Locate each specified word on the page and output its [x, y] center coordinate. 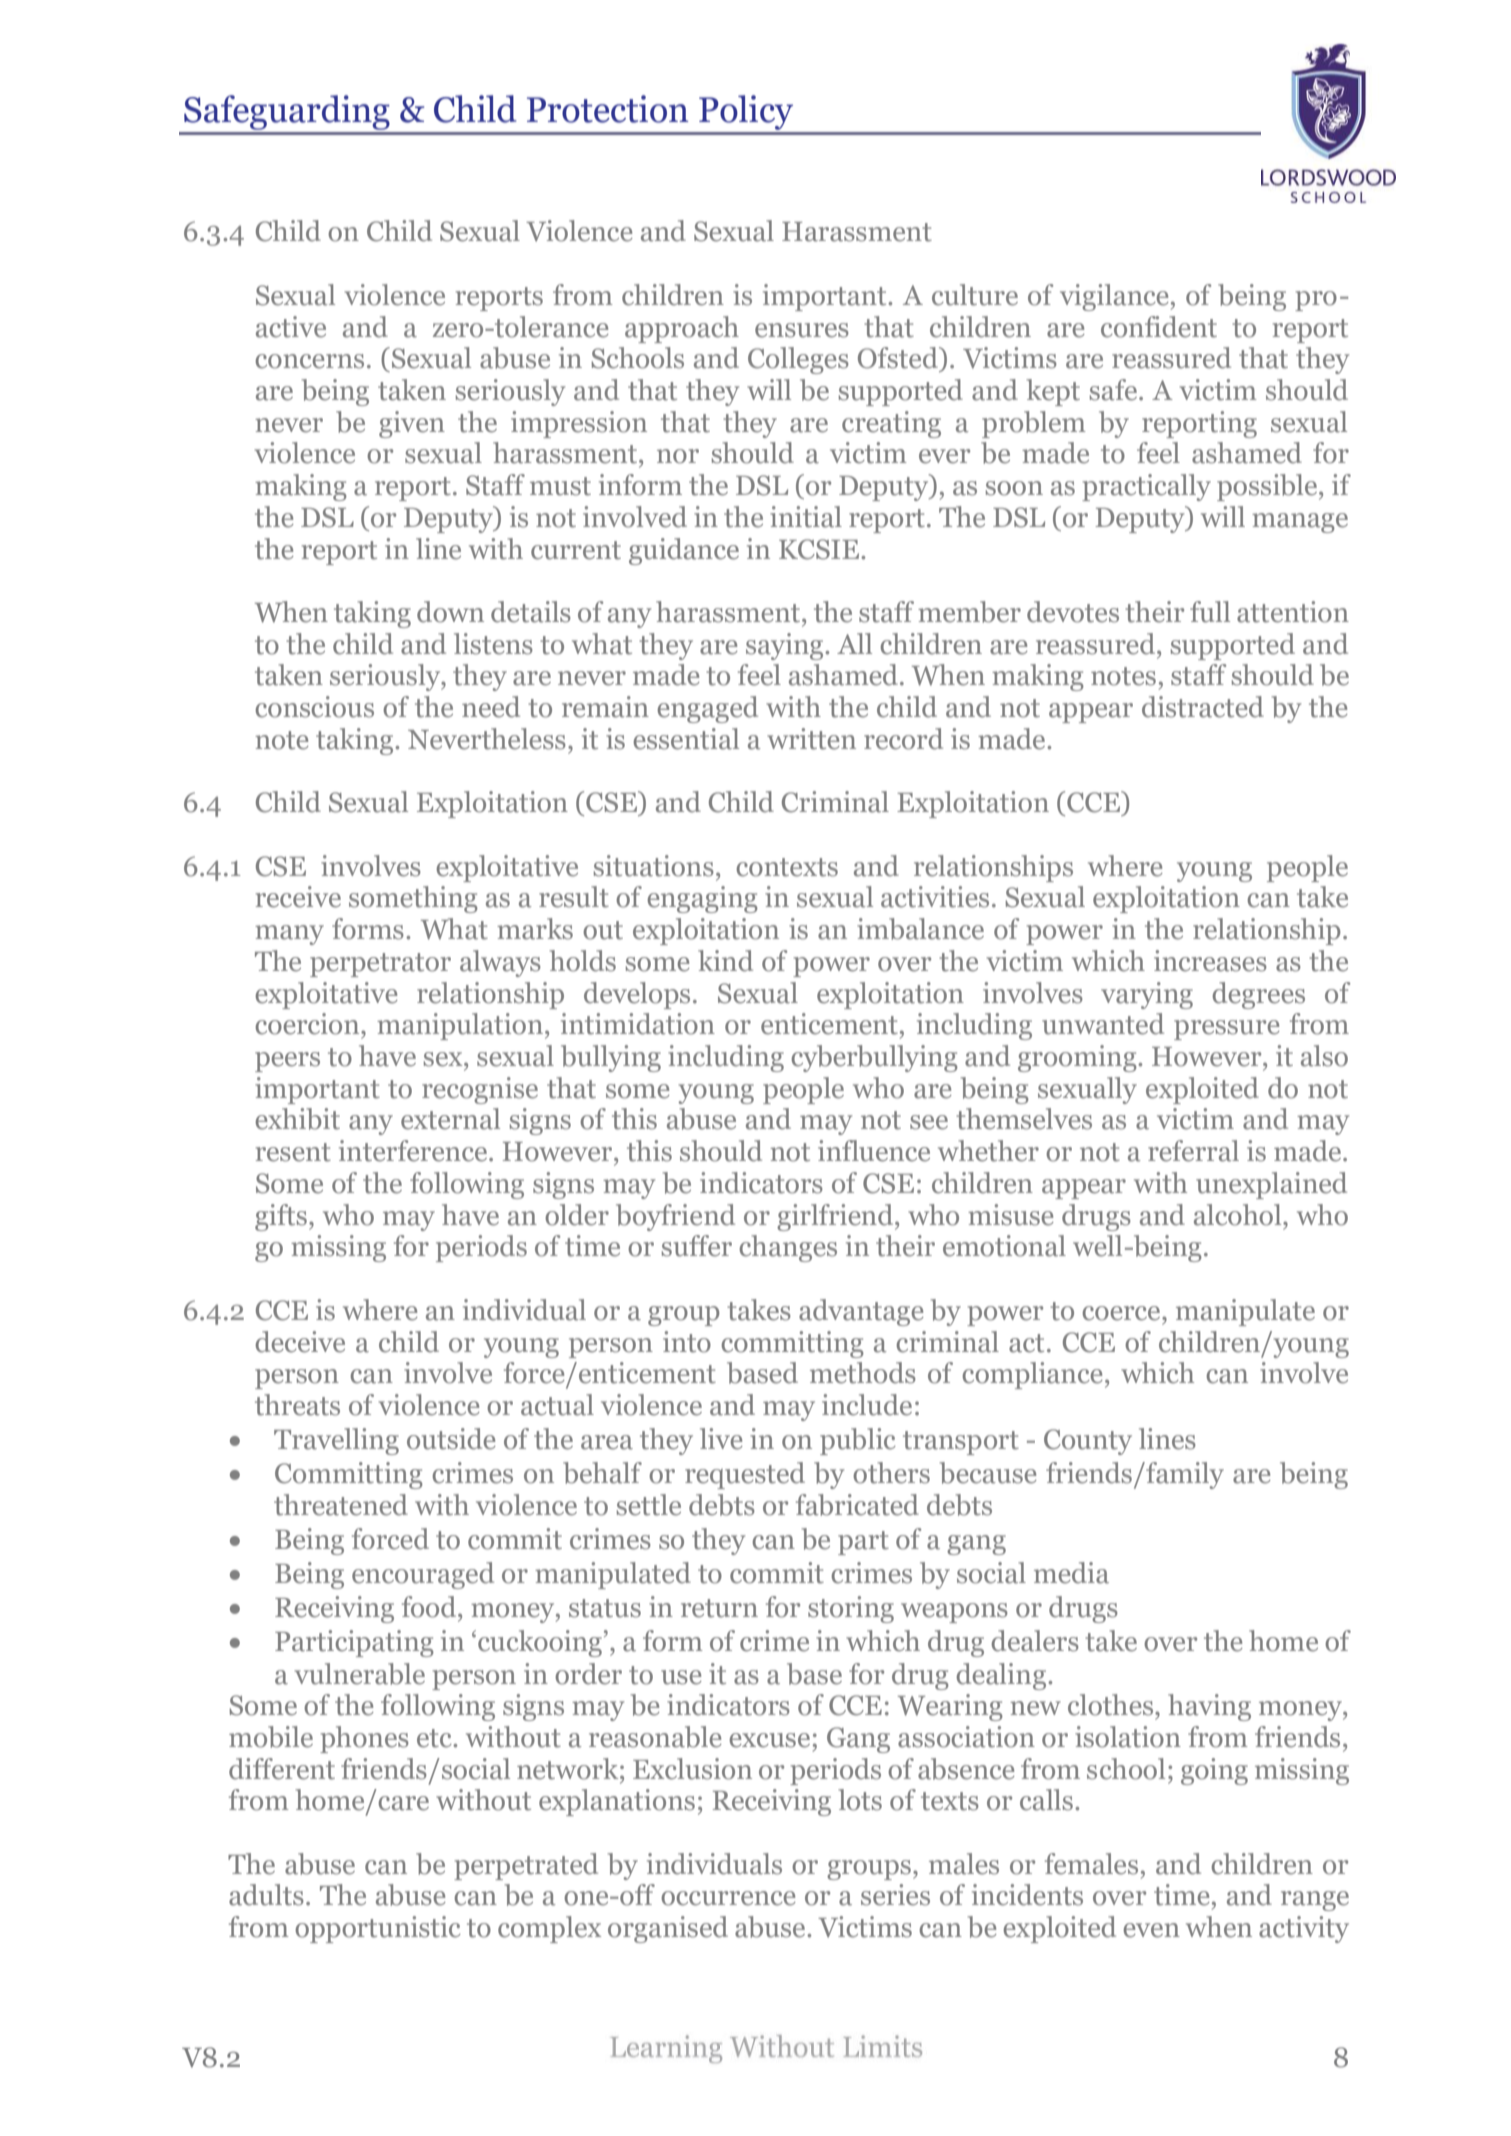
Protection [608, 109]
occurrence [728, 1898]
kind [725, 961]
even [1151, 1930]
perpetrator [380, 965]
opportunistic [378, 1929]
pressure [1227, 1030]
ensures [802, 330]
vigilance [1114, 297]
